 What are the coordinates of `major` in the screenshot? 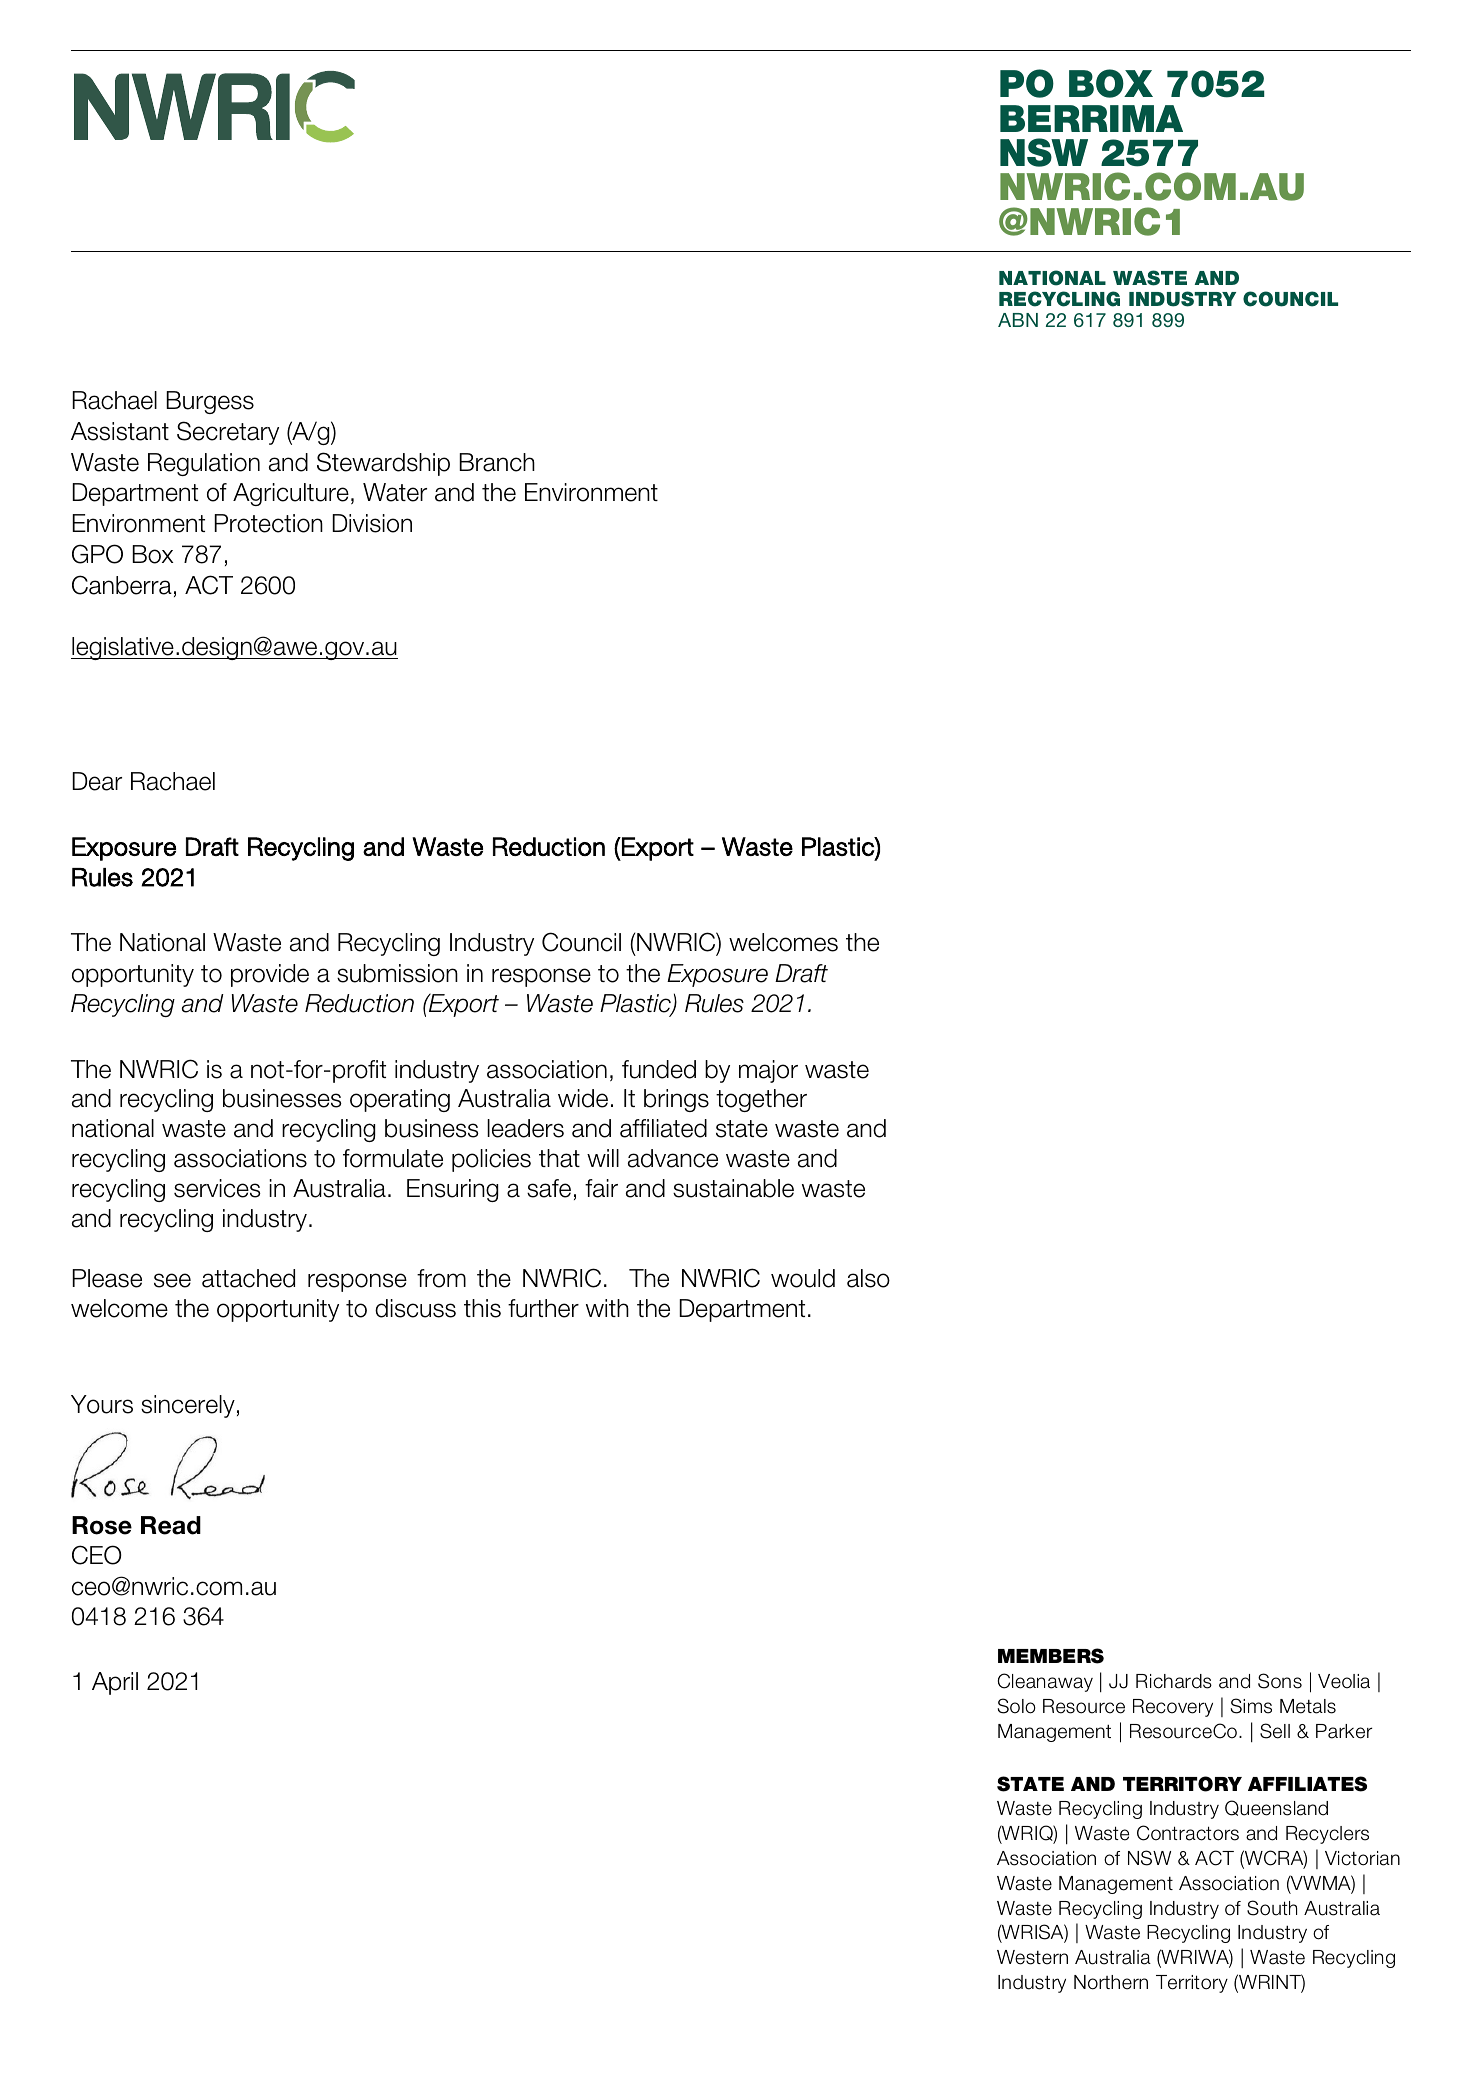 It's located at (768, 1071).
